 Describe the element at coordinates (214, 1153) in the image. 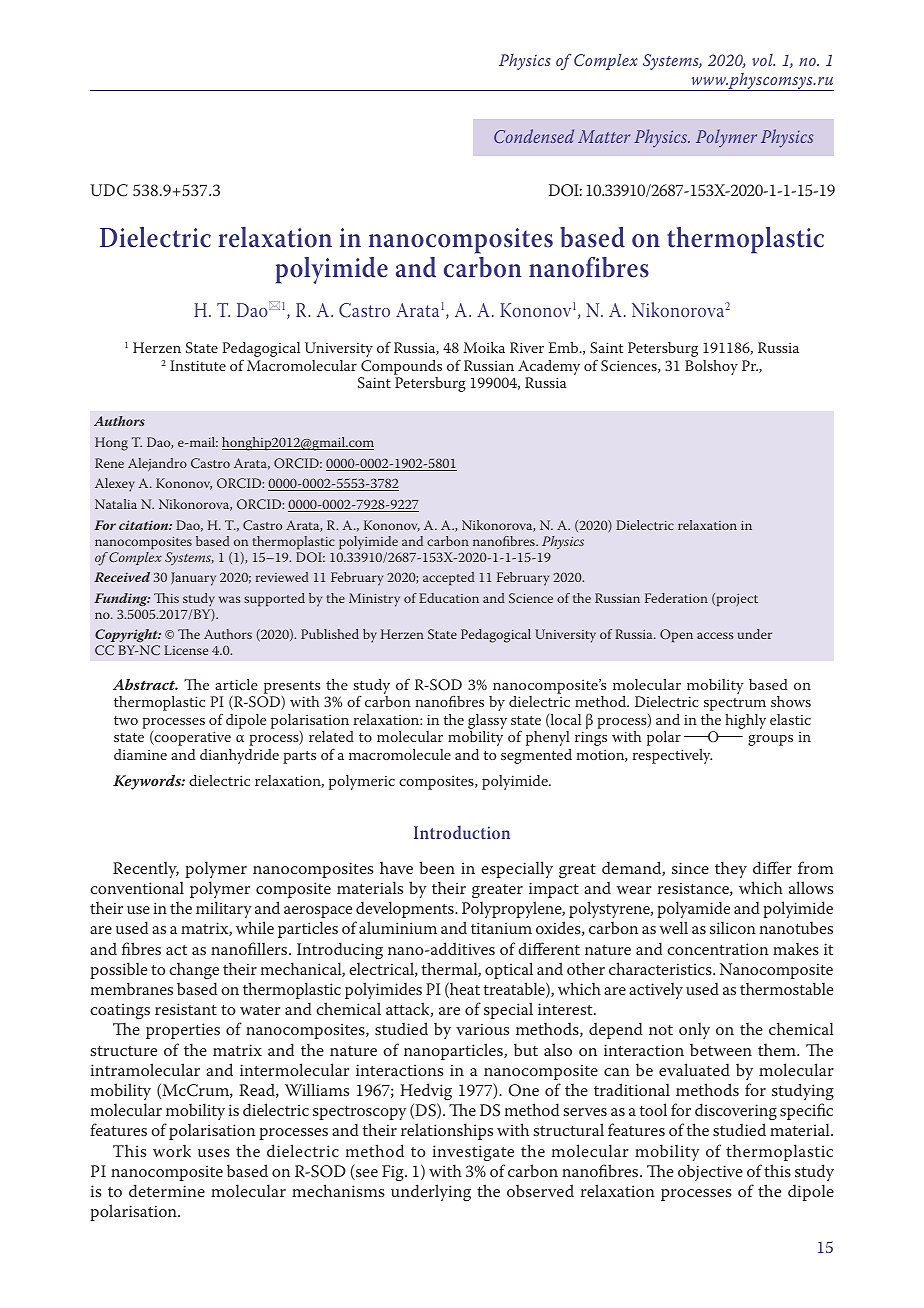

I see `uses` at that location.
